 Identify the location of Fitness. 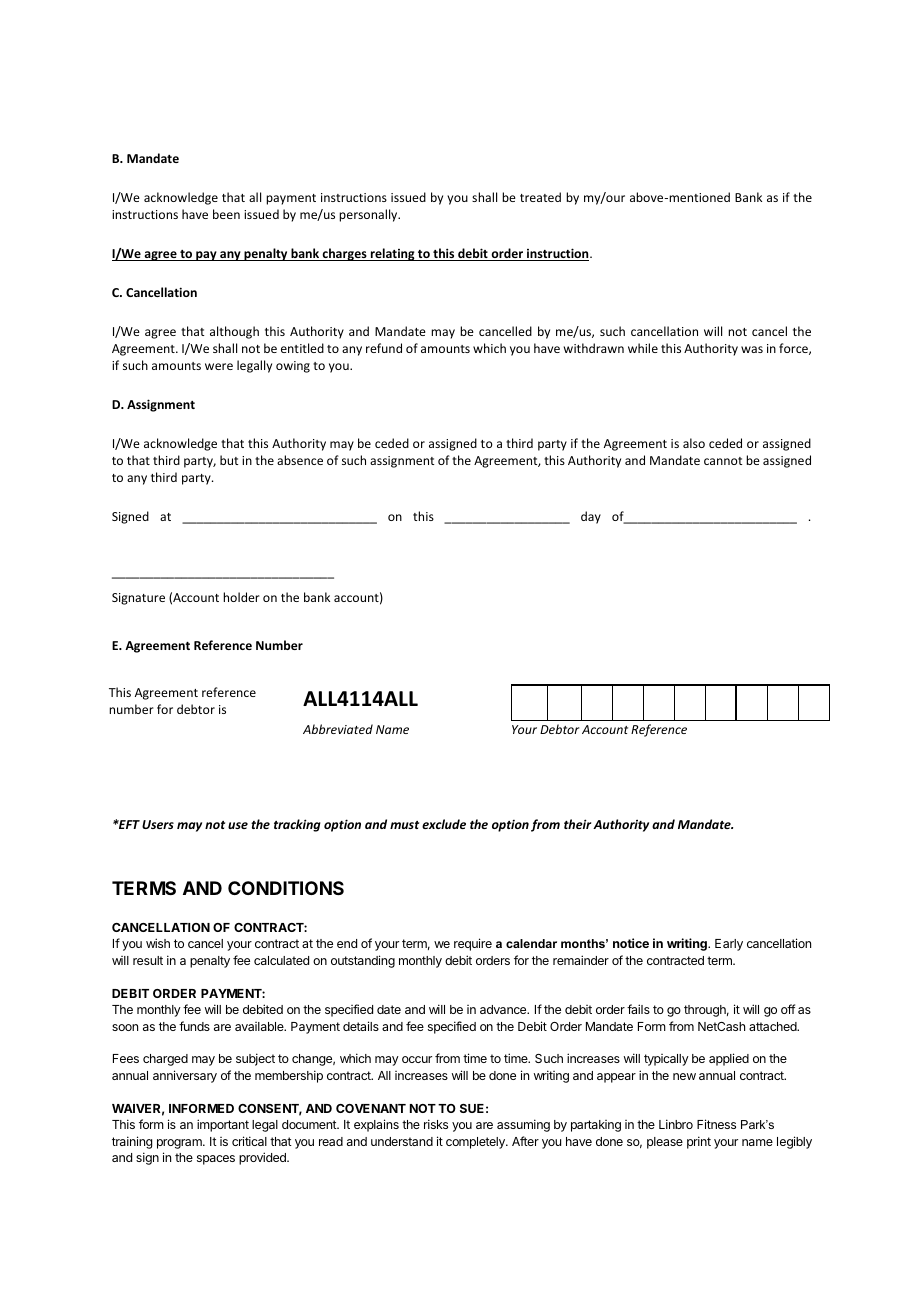
(716, 1124).
